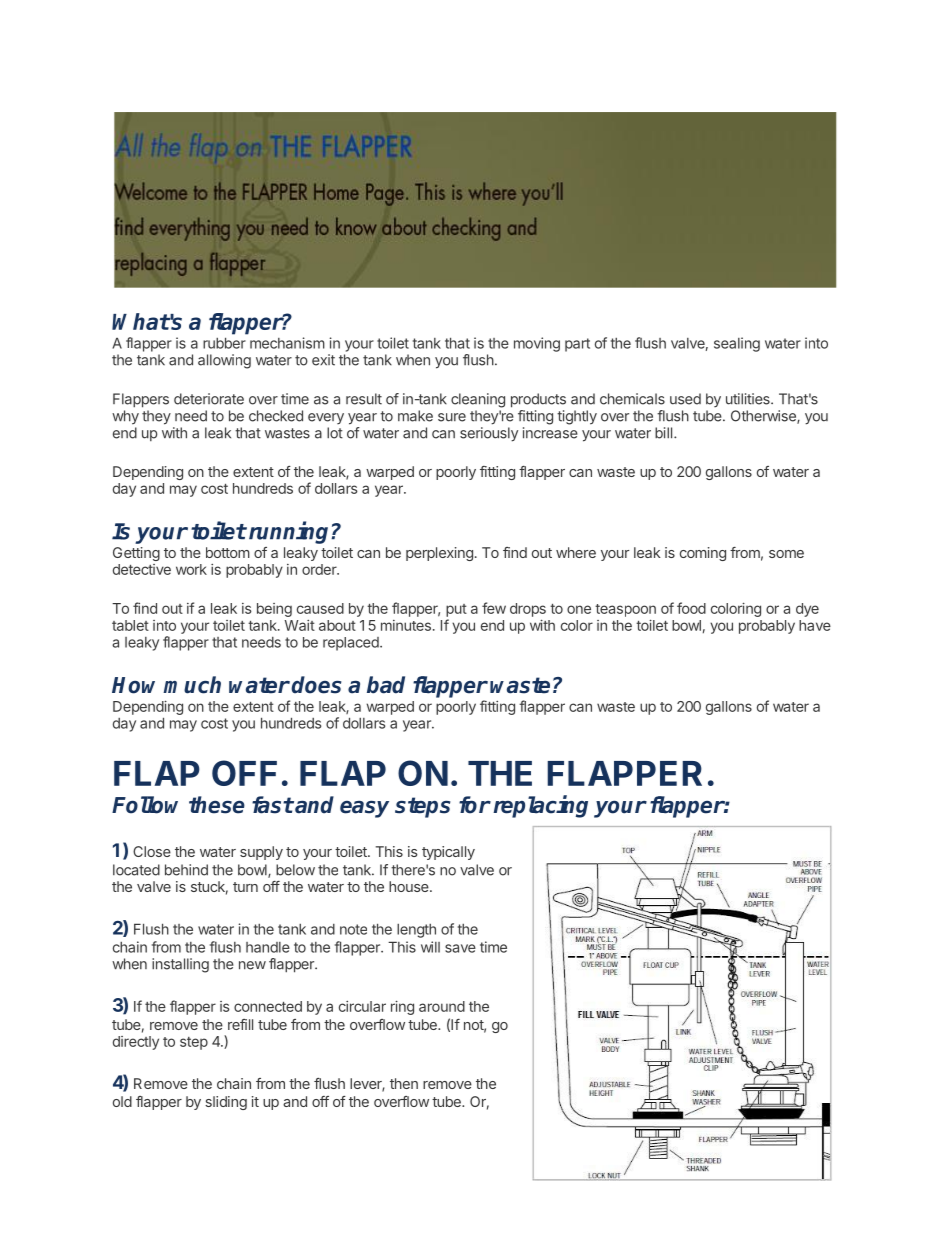 The image size is (952, 1233). Describe the element at coordinates (192, 685) in the document. I see `much` at that location.
